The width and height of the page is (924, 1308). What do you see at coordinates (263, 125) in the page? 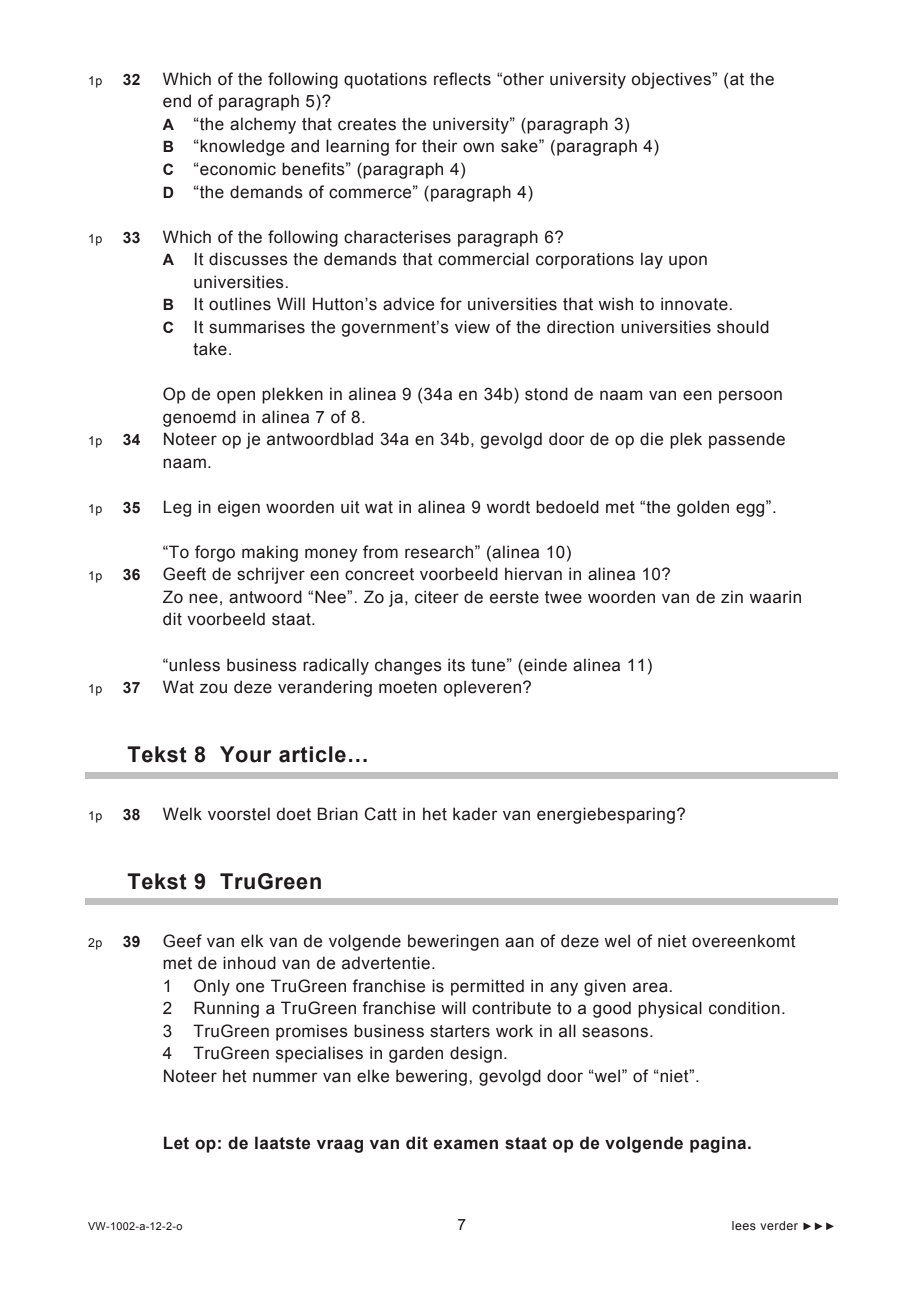
I see `alchemy` at bounding box center [263, 125].
